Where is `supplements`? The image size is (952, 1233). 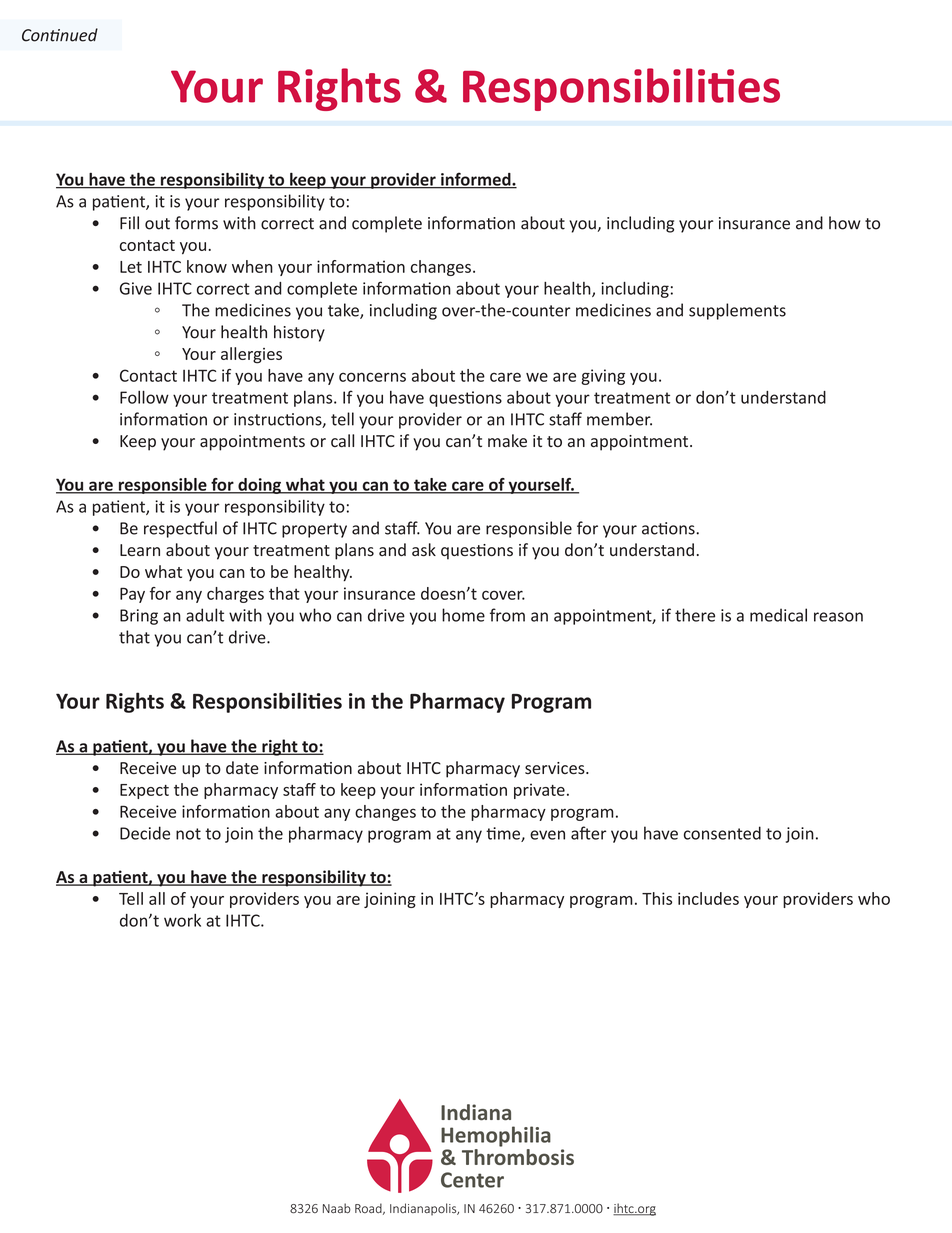
supplements is located at coordinates (737, 311).
